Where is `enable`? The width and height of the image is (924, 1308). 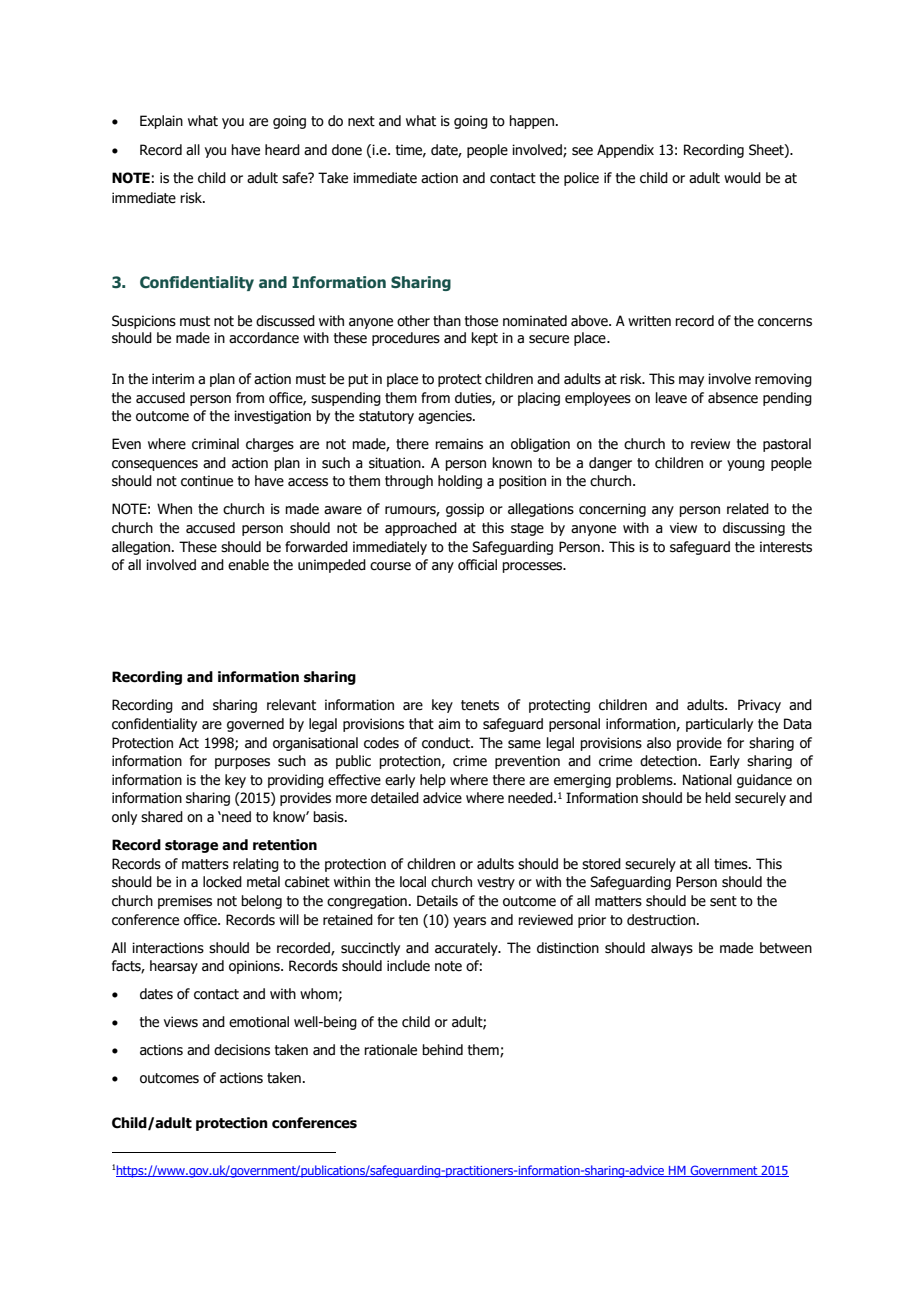 enable is located at coordinates (248, 565).
